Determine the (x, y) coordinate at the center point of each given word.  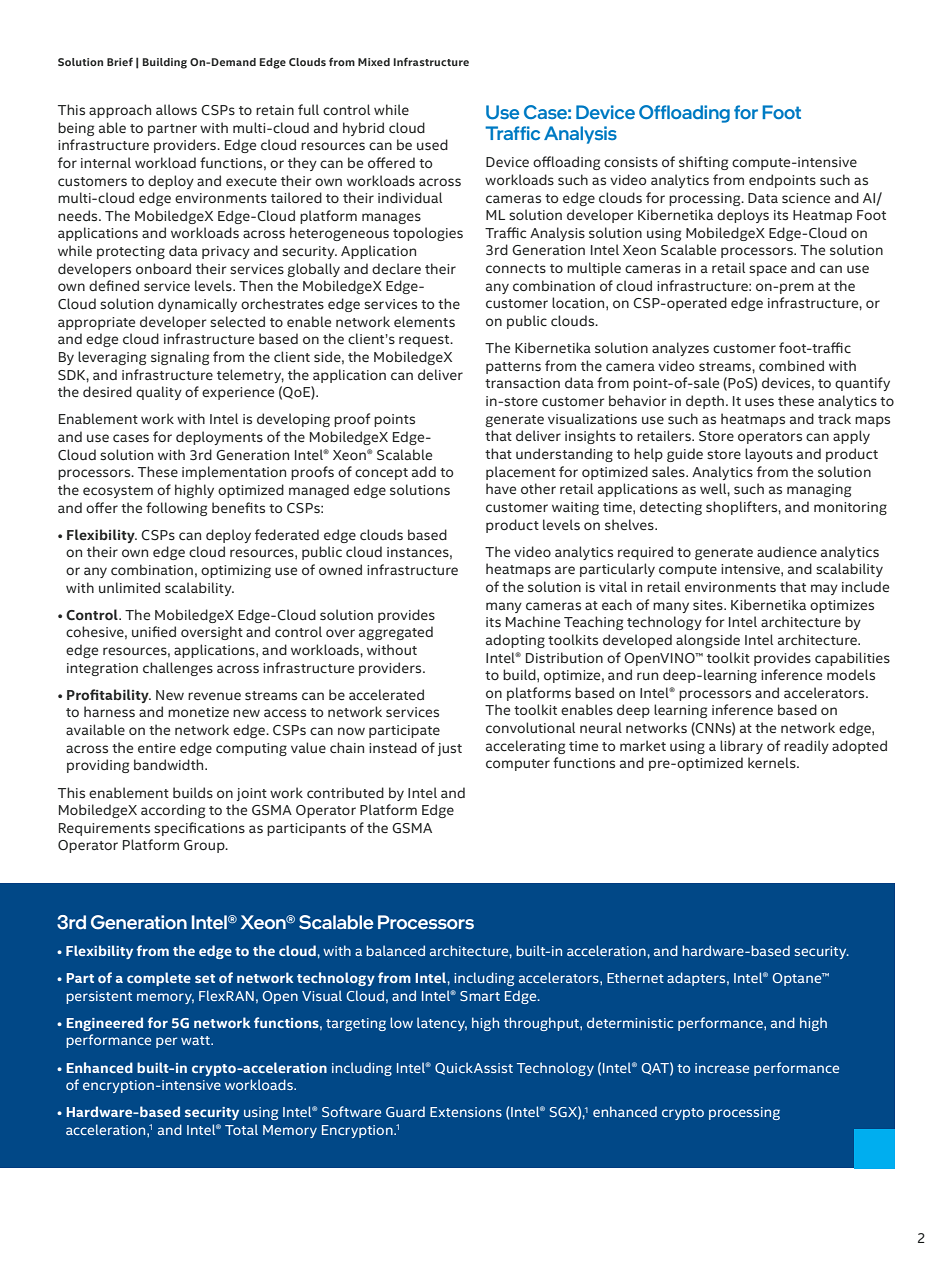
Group (205, 846)
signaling (180, 358)
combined (791, 365)
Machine (533, 621)
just (450, 749)
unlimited (129, 587)
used (432, 144)
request (425, 341)
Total (241, 1129)
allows (176, 109)
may (824, 589)
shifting (703, 163)
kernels (773, 762)
